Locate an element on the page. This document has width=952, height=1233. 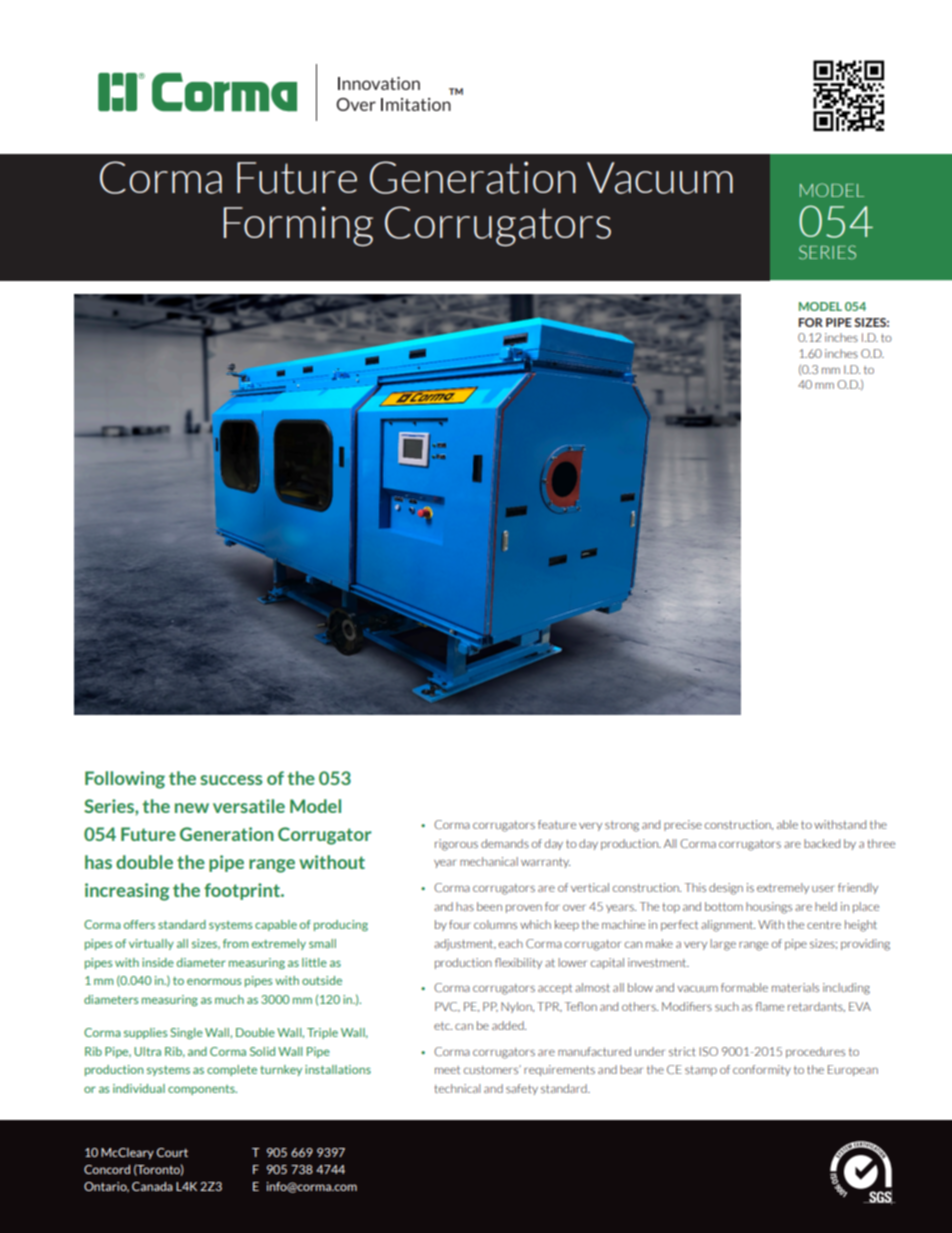
precise is located at coordinates (683, 825).
